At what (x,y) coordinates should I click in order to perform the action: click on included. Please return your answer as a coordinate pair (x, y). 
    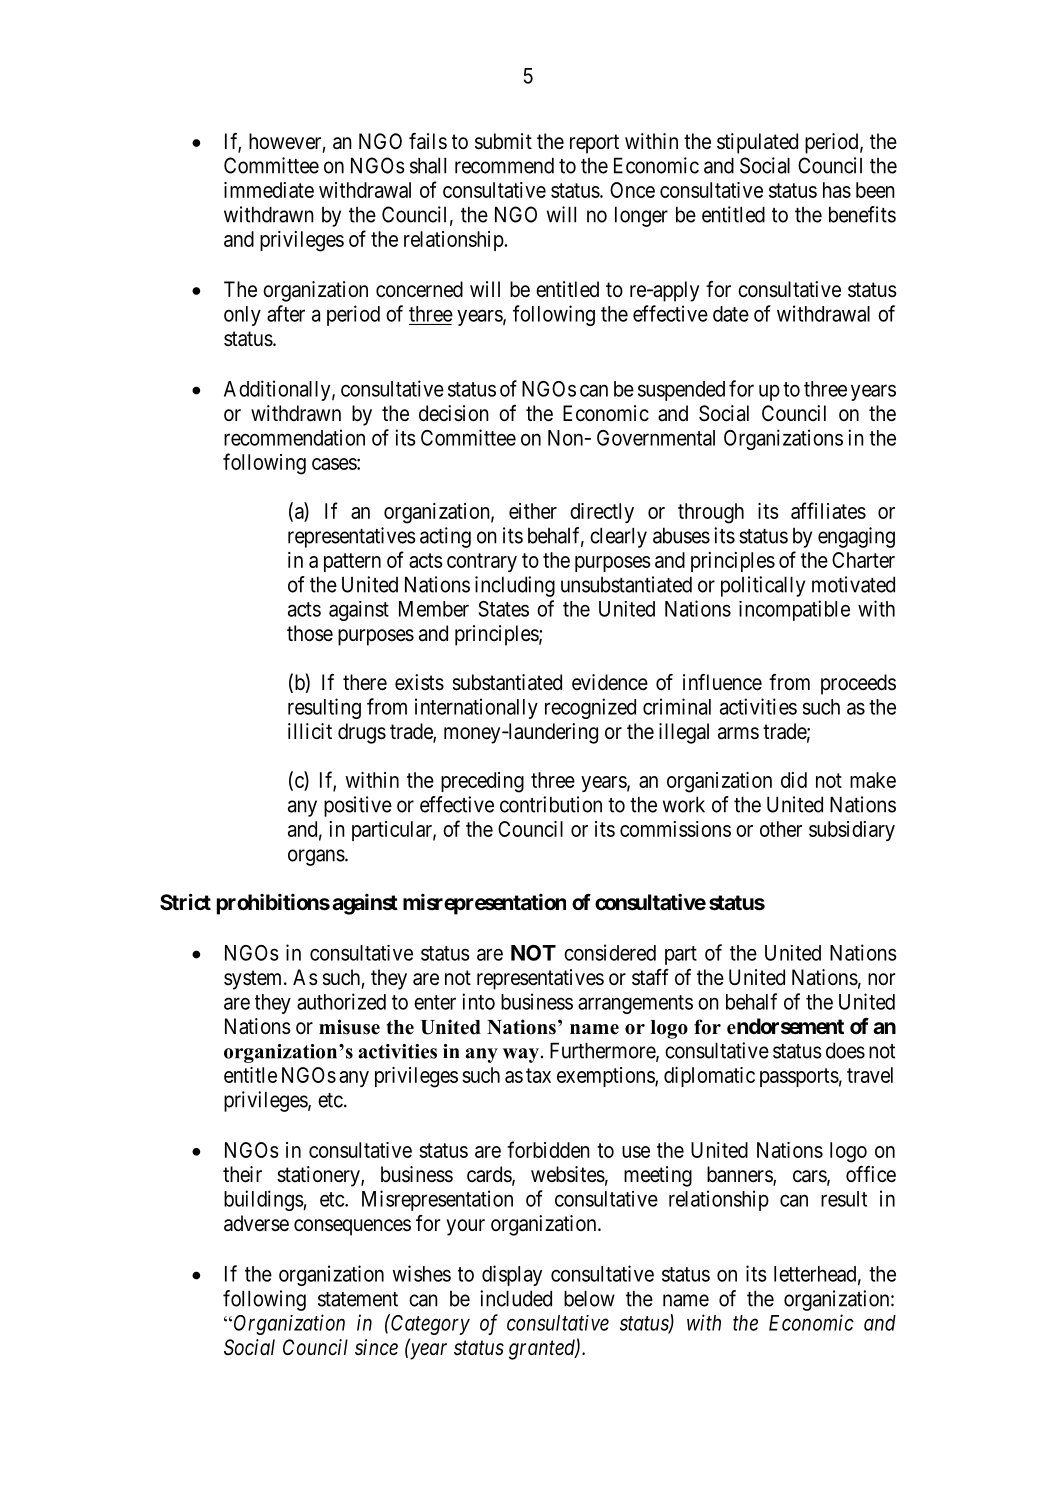
    Looking at the image, I should click on (516, 1298).
